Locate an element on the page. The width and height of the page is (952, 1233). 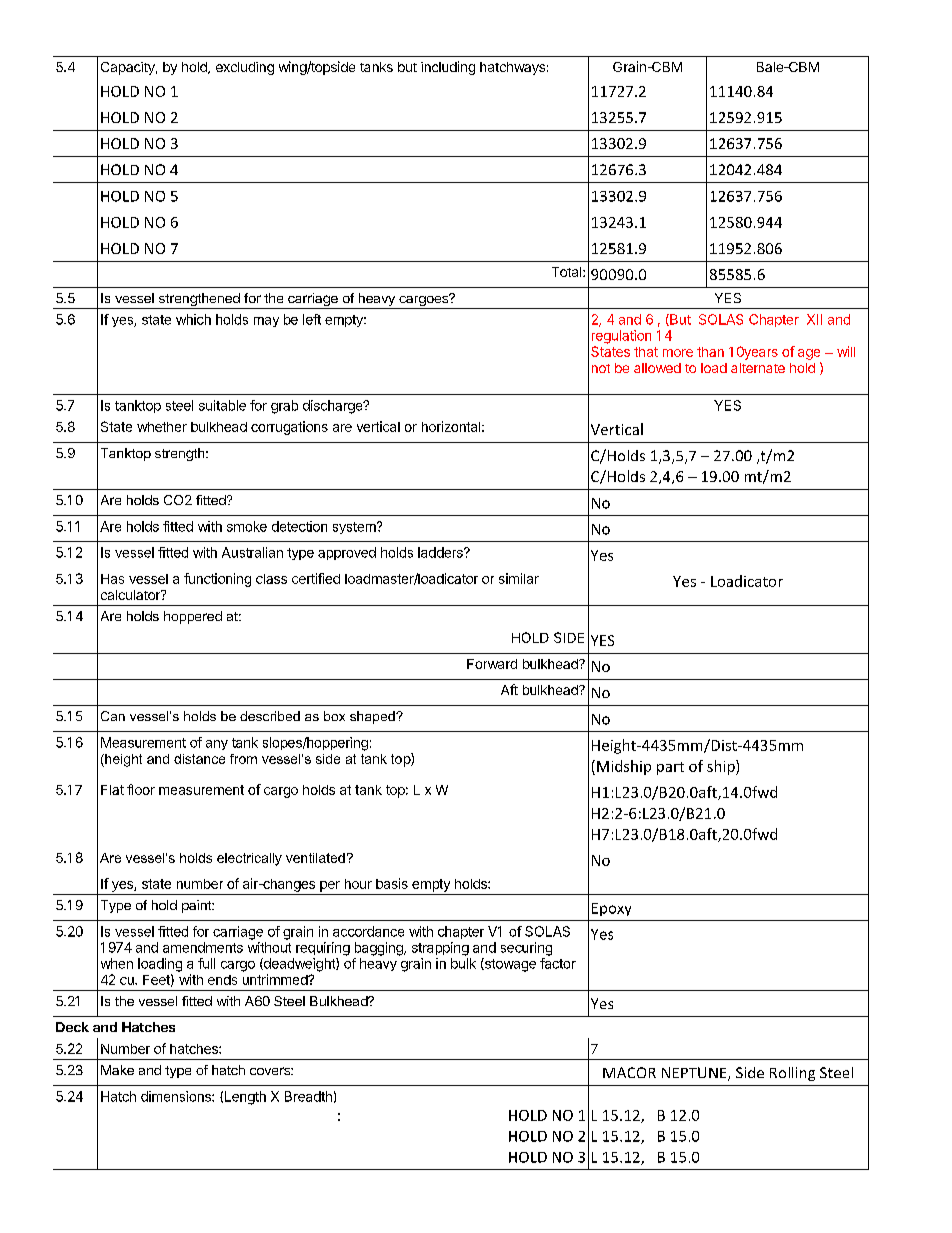
shaped is located at coordinates (373, 717).
